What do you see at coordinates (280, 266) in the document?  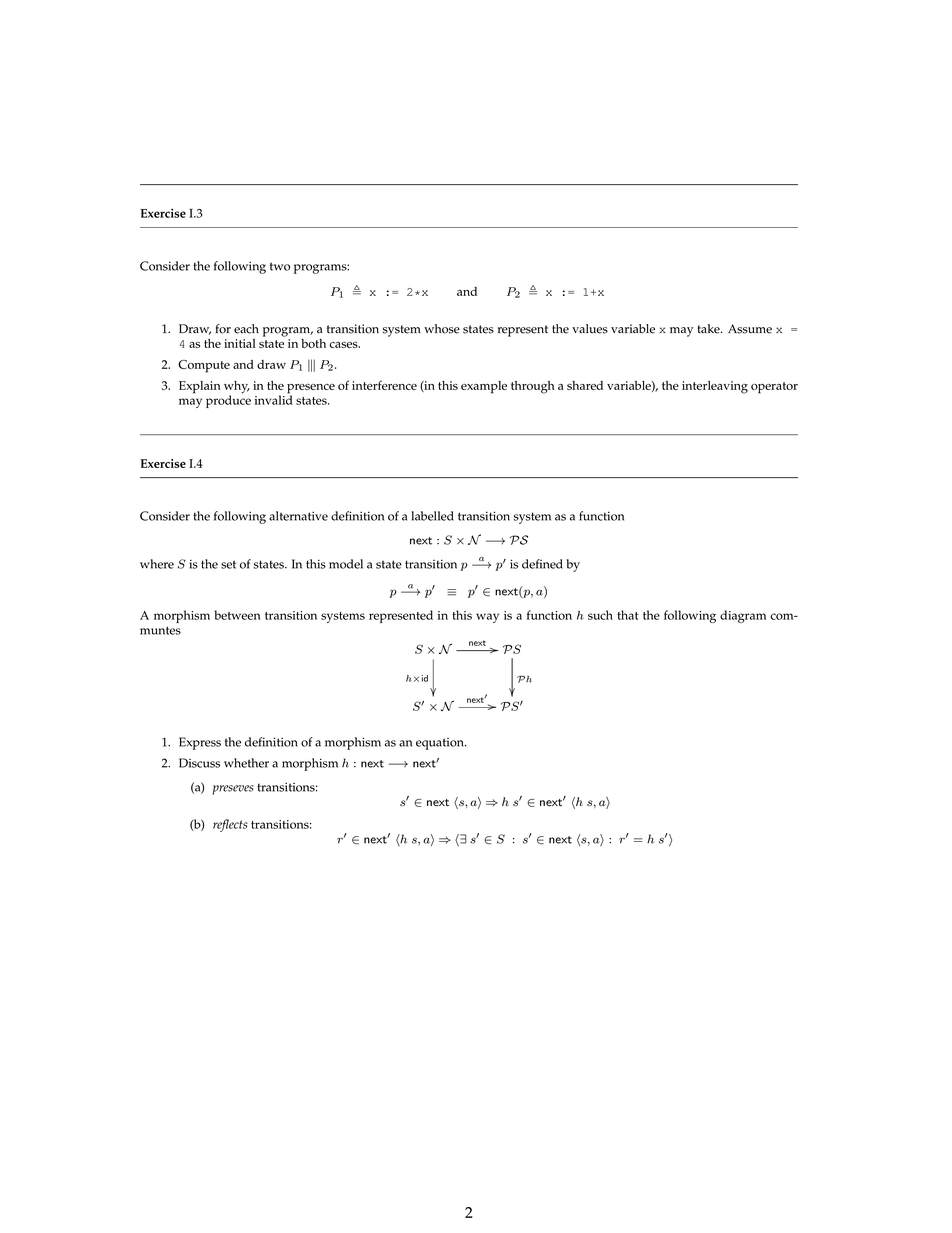 I see `two` at bounding box center [280, 266].
